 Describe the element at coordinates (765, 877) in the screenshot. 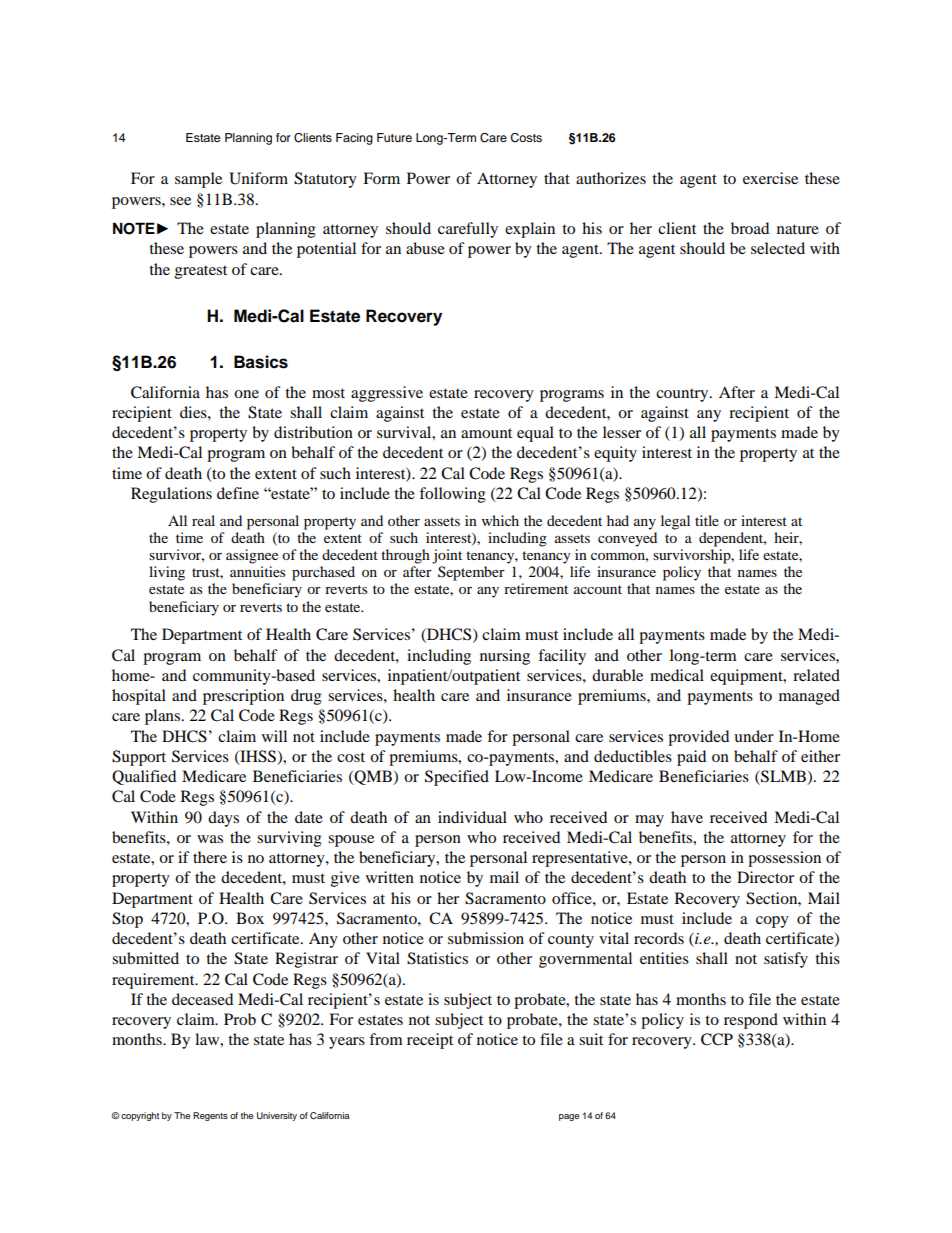

I see `Director` at that location.
